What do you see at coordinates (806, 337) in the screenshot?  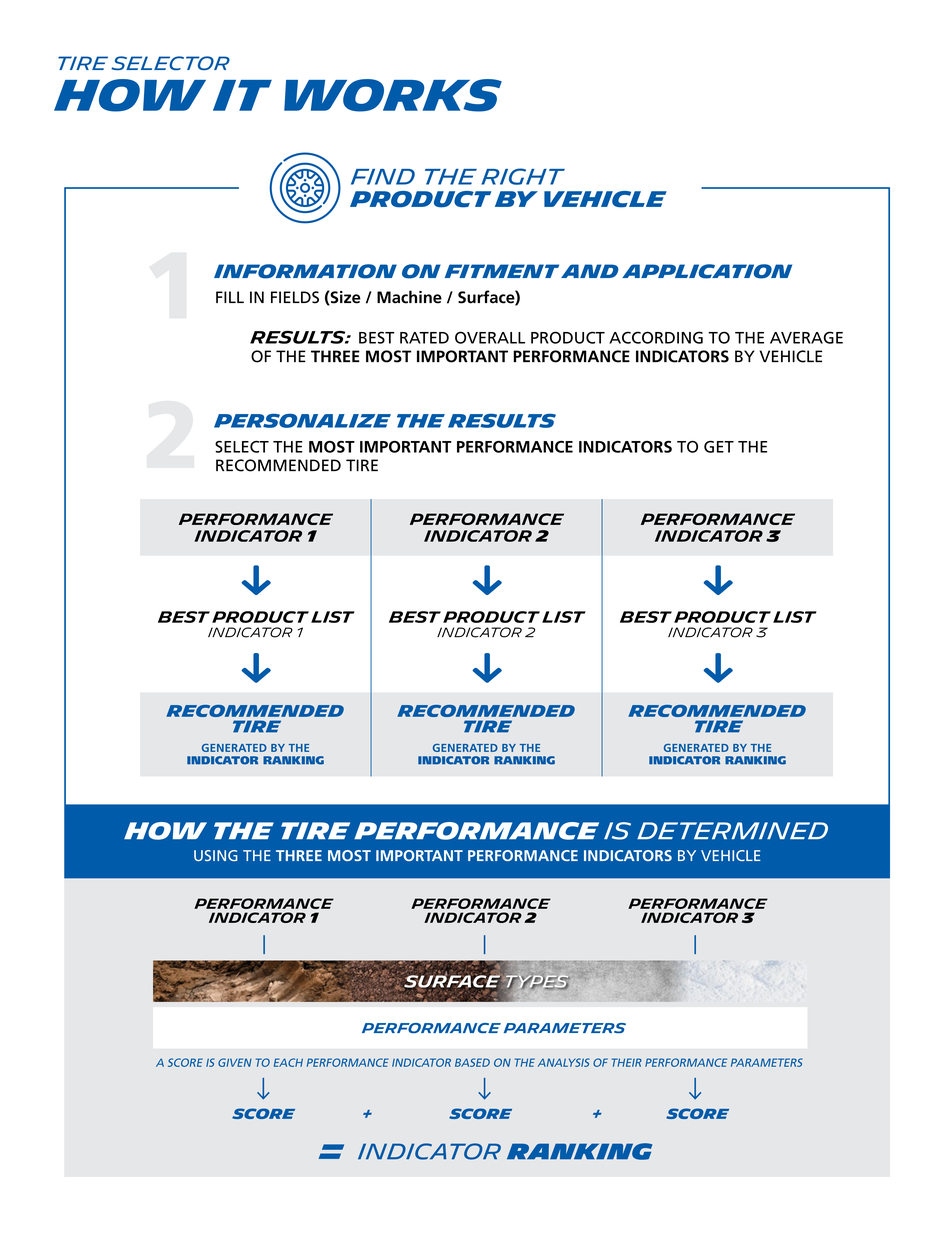 I see `AVERAGE` at bounding box center [806, 337].
